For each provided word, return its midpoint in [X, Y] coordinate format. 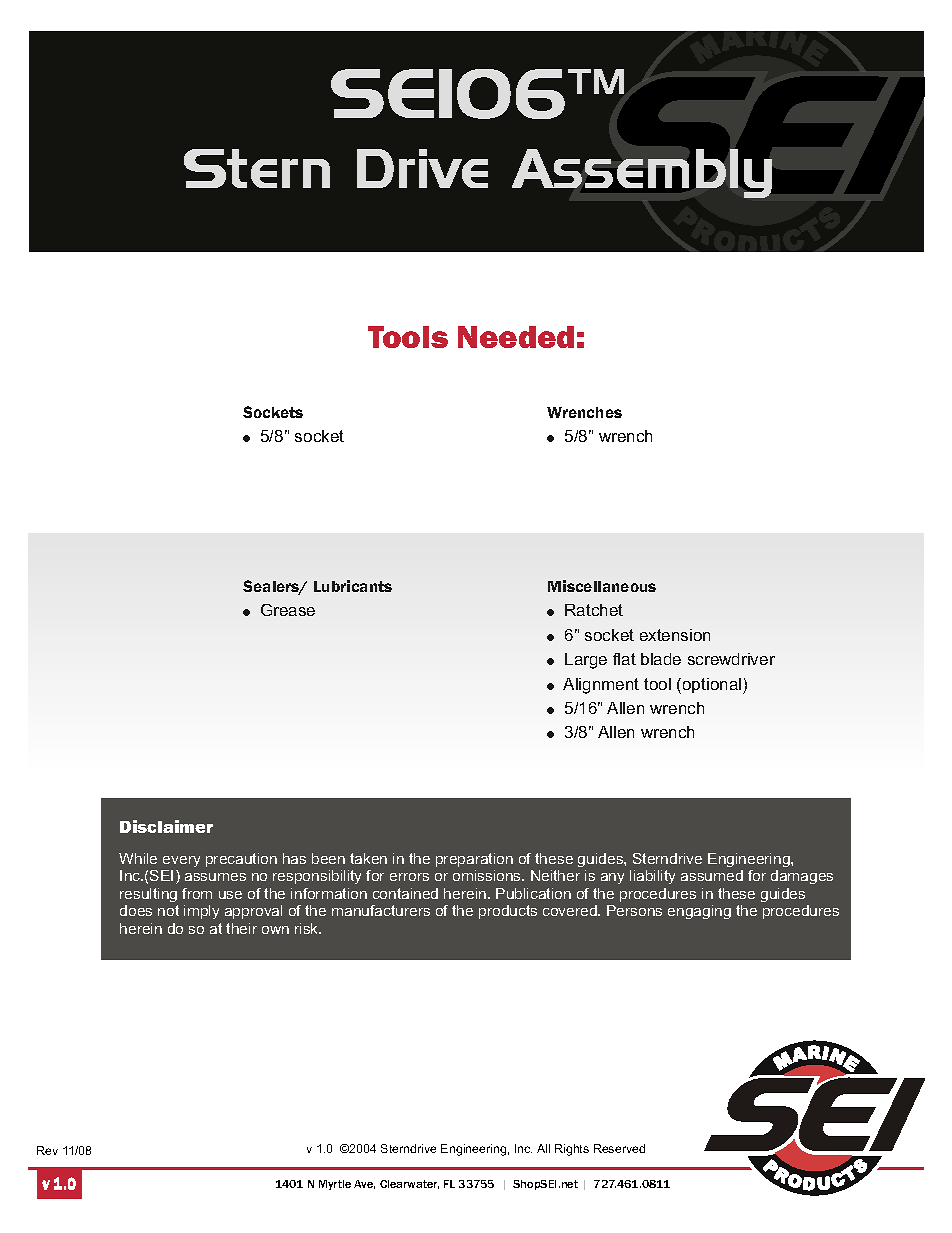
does [136, 910]
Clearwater [409, 1184]
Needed [516, 337]
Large [586, 661]
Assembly [642, 175]
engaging [699, 912]
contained [405, 893]
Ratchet [594, 610]
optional [713, 686]
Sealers [272, 587]
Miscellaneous [602, 586]
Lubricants [353, 586]
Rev [47, 1150]
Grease [288, 610]
